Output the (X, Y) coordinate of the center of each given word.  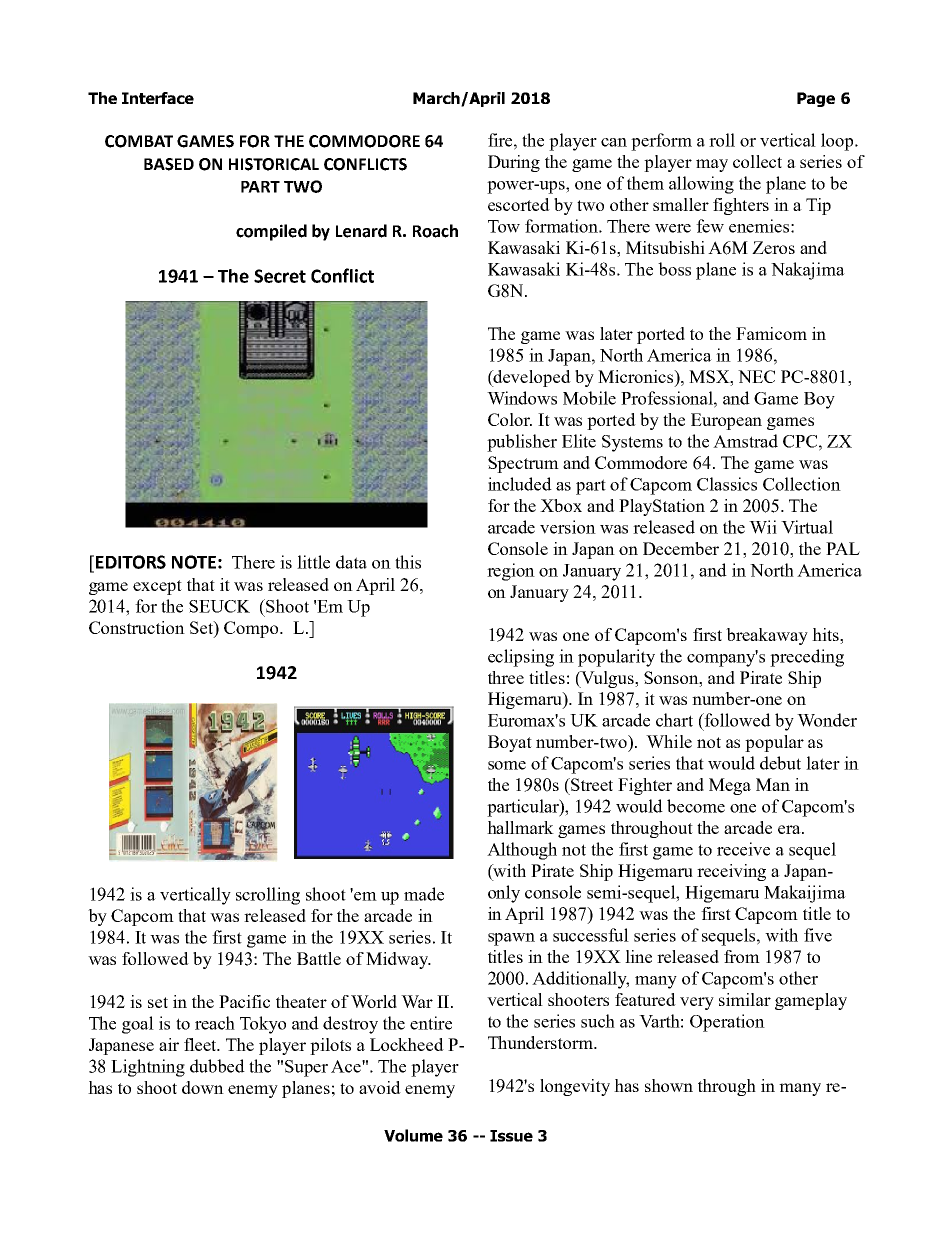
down (203, 1087)
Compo (252, 629)
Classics (727, 484)
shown (669, 1085)
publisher (522, 443)
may (712, 165)
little (313, 562)
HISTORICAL (274, 164)
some (507, 765)
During (514, 163)
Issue (511, 1136)
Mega (730, 786)
